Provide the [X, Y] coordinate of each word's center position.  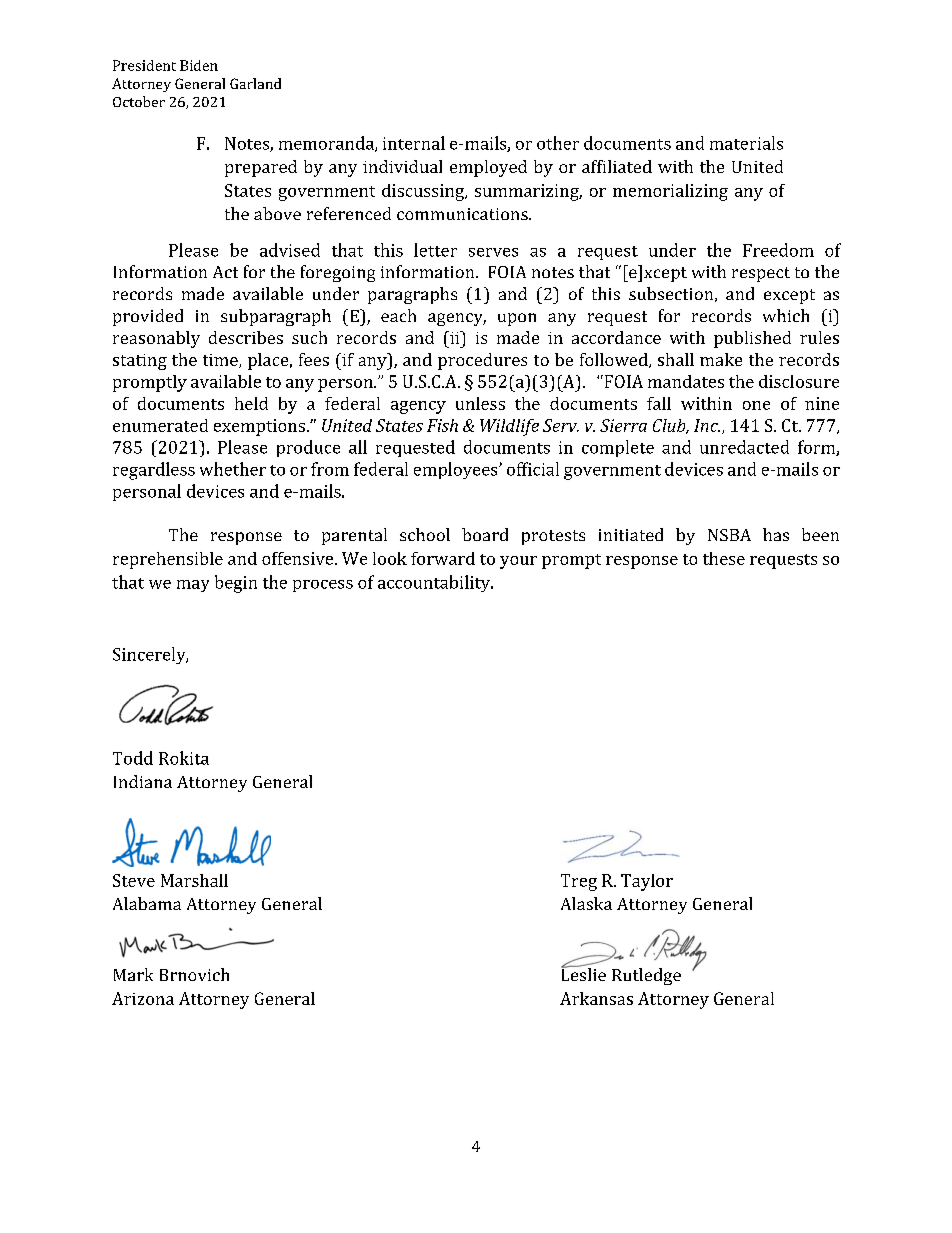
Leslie [583, 973]
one [756, 405]
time [221, 361]
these [724, 558]
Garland [255, 83]
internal [414, 143]
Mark [133, 974]
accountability [435, 583]
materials [746, 143]
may [193, 586]
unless [480, 403]
